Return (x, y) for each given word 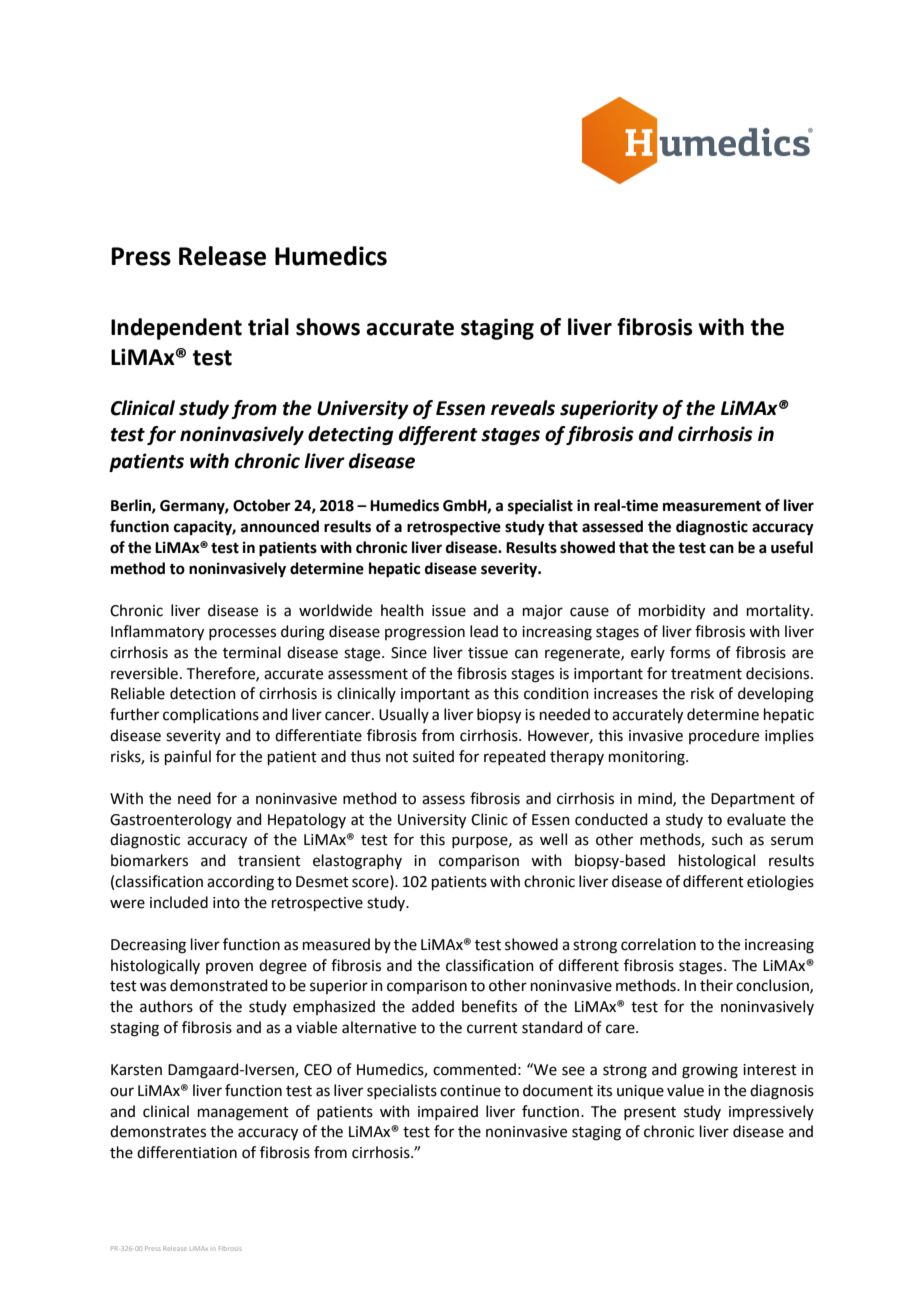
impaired (448, 1112)
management (243, 1114)
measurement (712, 506)
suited (433, 756)
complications (211, 715)
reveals (523, 408)
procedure (724, 736)
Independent (176, 329)
